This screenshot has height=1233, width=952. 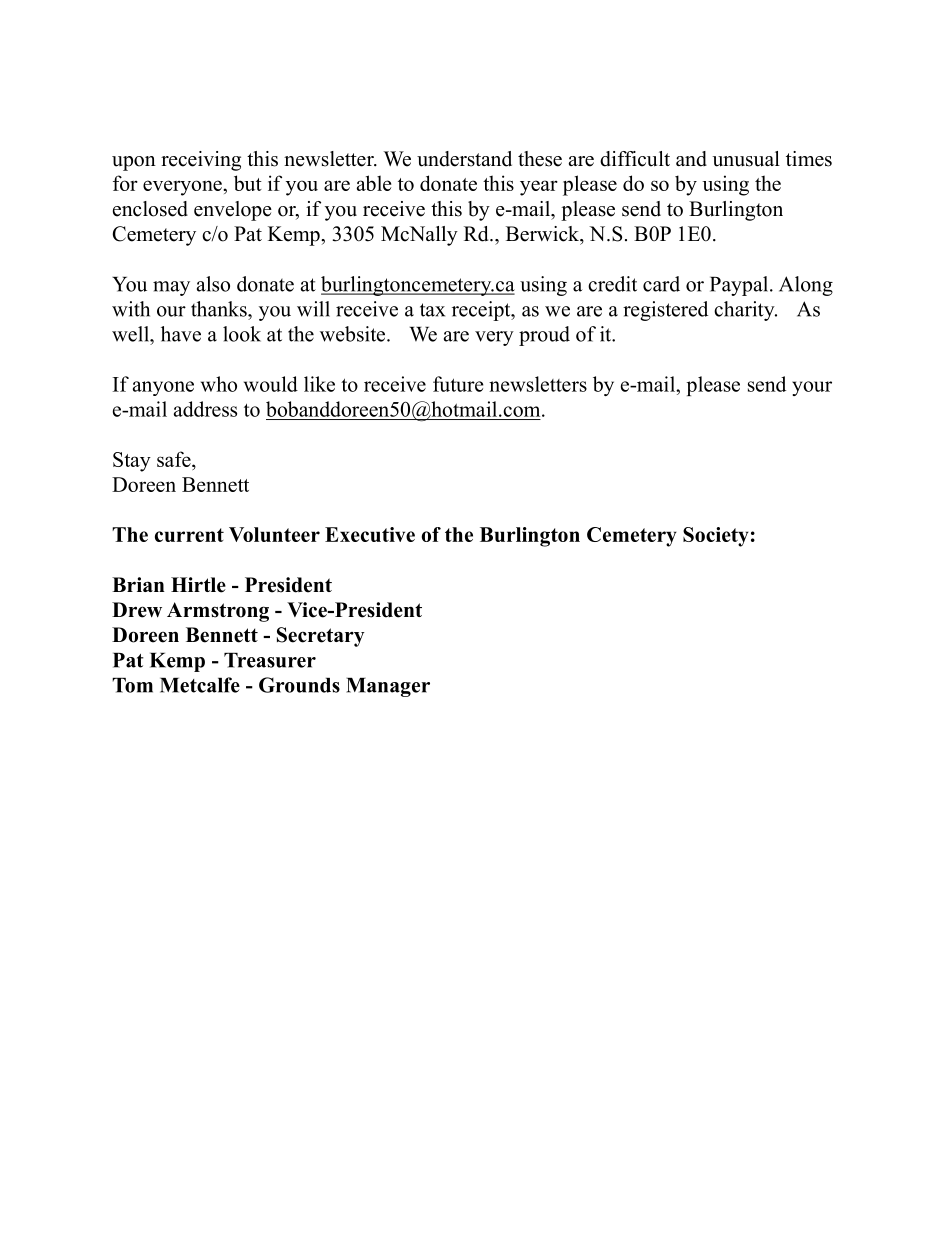 I want to click on future, so click(x=458, y=384).
